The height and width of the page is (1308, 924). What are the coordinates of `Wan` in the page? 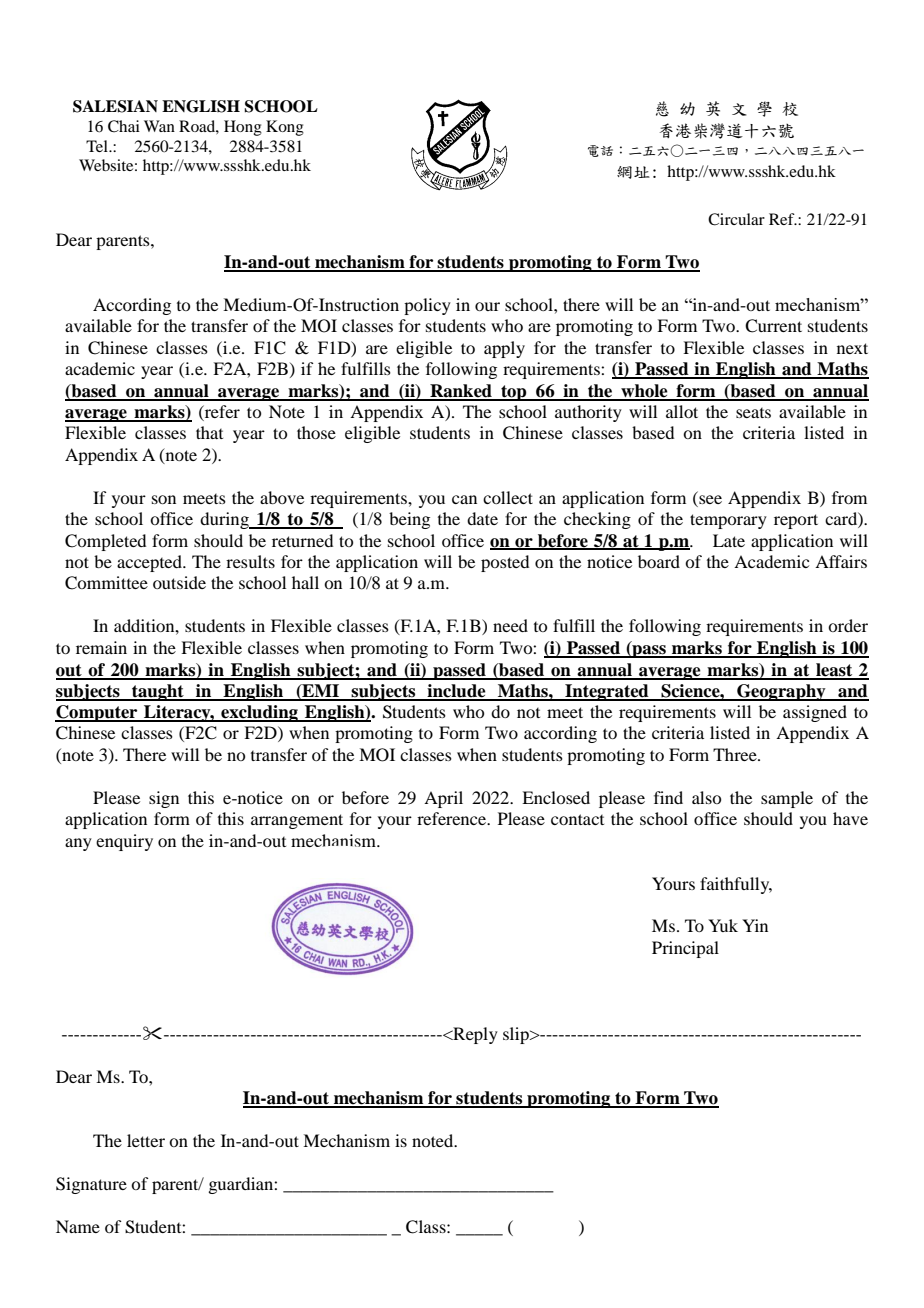 It's located at (159, 126).
